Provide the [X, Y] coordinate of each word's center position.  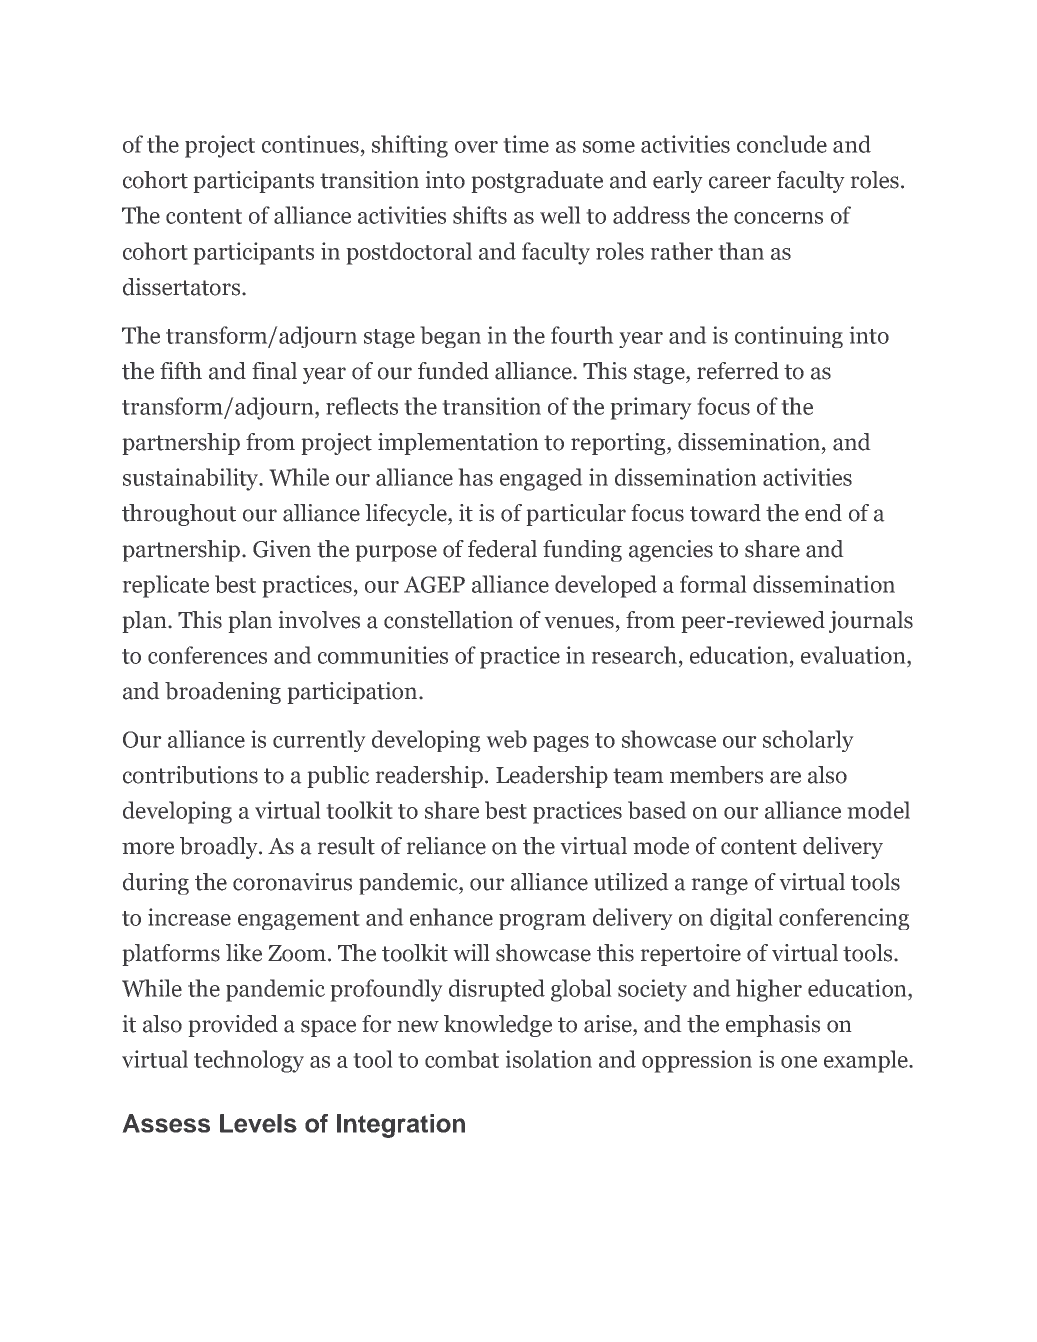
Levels [258, 1123]
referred [738, 371]
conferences [207, 655]
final [274, 371]
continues [312, 144]
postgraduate [537, 182]
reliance [446, 846]
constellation [448, 620]
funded [453, 371]
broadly [220, 848]
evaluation [854, 655]
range [720, 886]
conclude [782, 144]
